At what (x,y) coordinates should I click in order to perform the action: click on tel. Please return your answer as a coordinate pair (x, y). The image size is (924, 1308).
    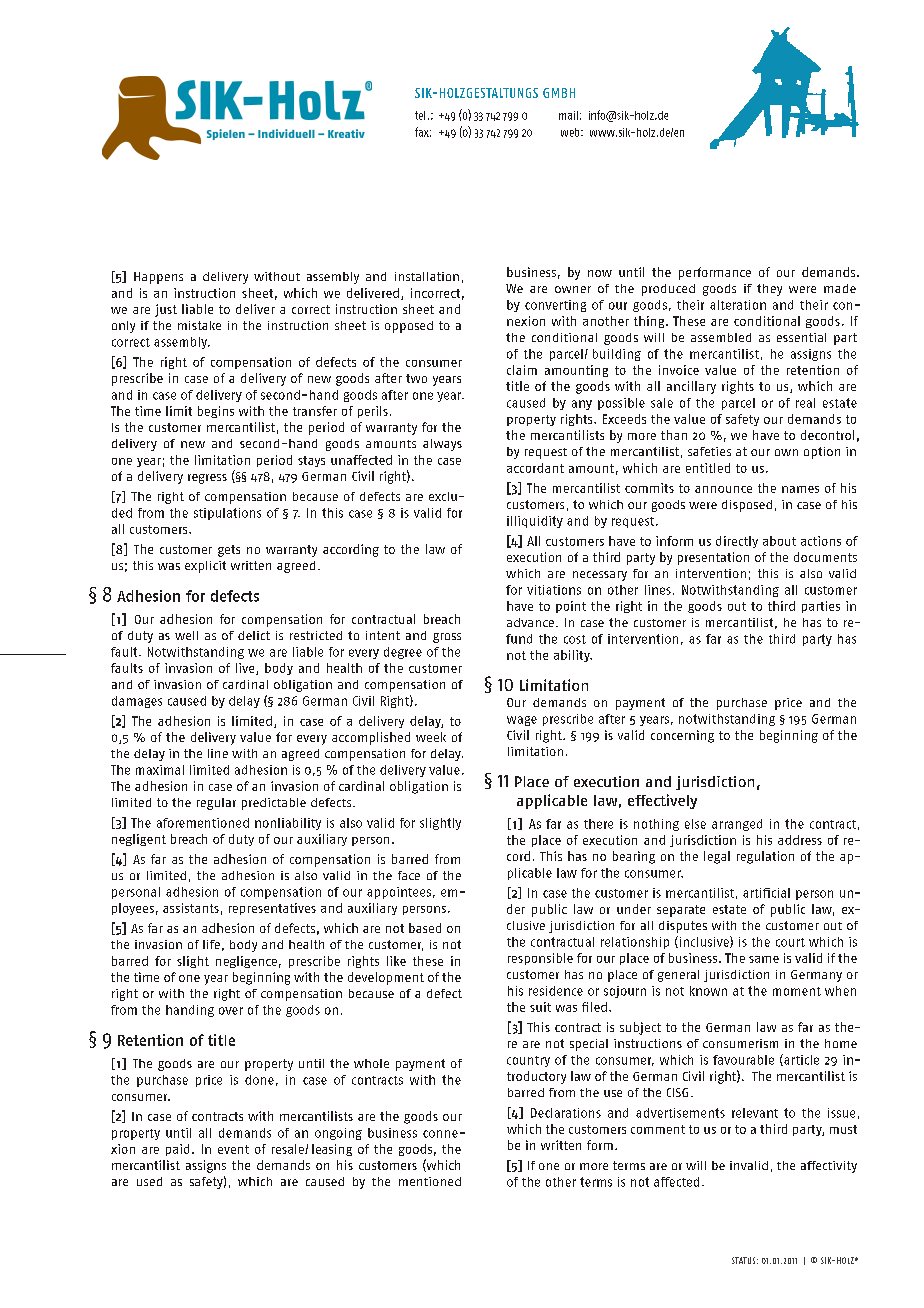
    Looking at the image, I should click on (420, 115).
